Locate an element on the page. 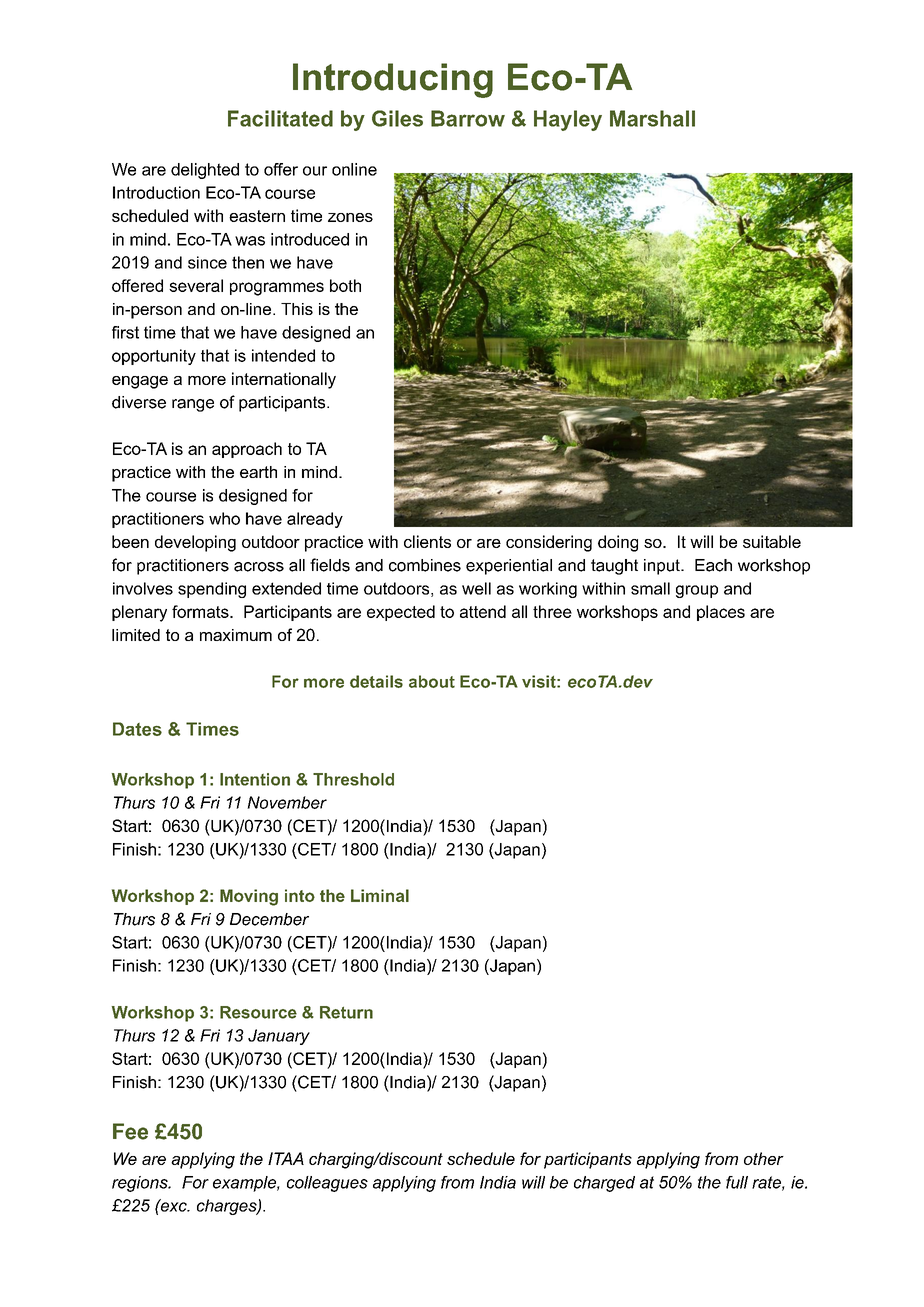 This image has height=1307, width=924. full is located at coordinates (737, 1182).
